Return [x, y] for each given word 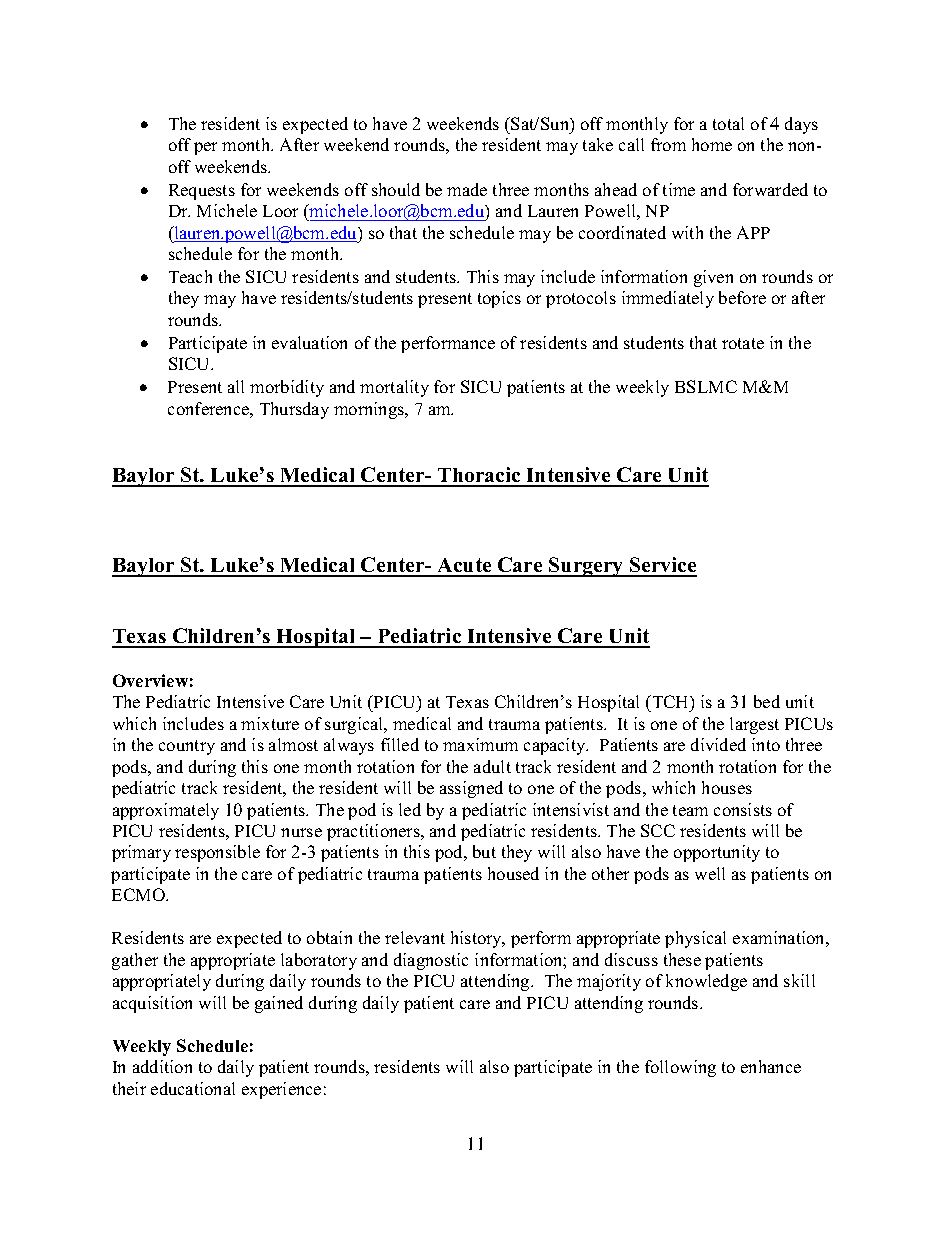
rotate [743, 343]
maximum [480, 744]
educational [193, 1088]
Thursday [294, 410]
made [467, 189]
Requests [202, 192]
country [187, 747]
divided [718, 744]
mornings [370, 410]
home [712, 144]
